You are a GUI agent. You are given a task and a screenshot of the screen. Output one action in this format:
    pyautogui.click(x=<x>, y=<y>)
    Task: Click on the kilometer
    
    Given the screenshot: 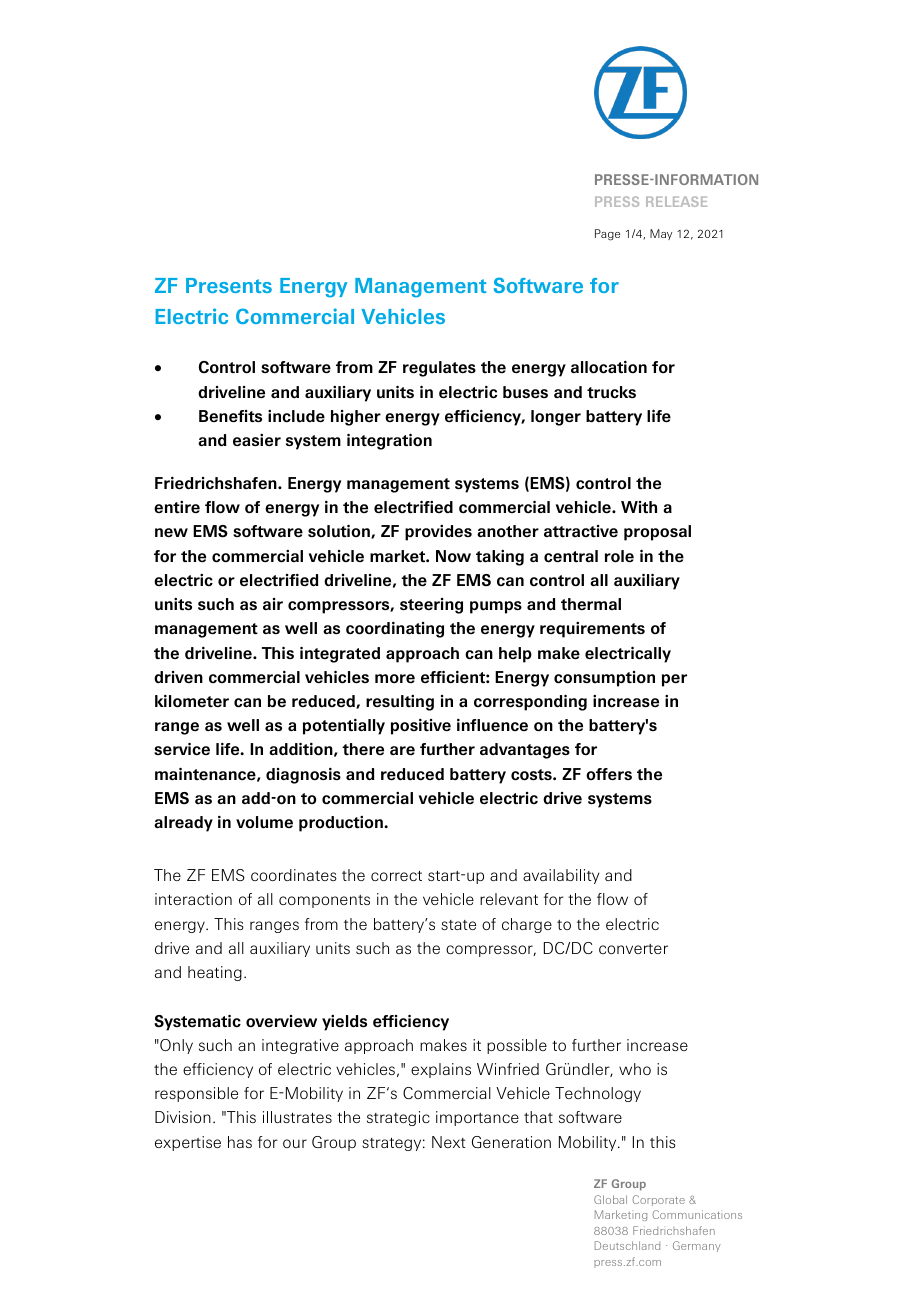 What is the action you would take?
    pyautogui.click(x=192, y=701)
